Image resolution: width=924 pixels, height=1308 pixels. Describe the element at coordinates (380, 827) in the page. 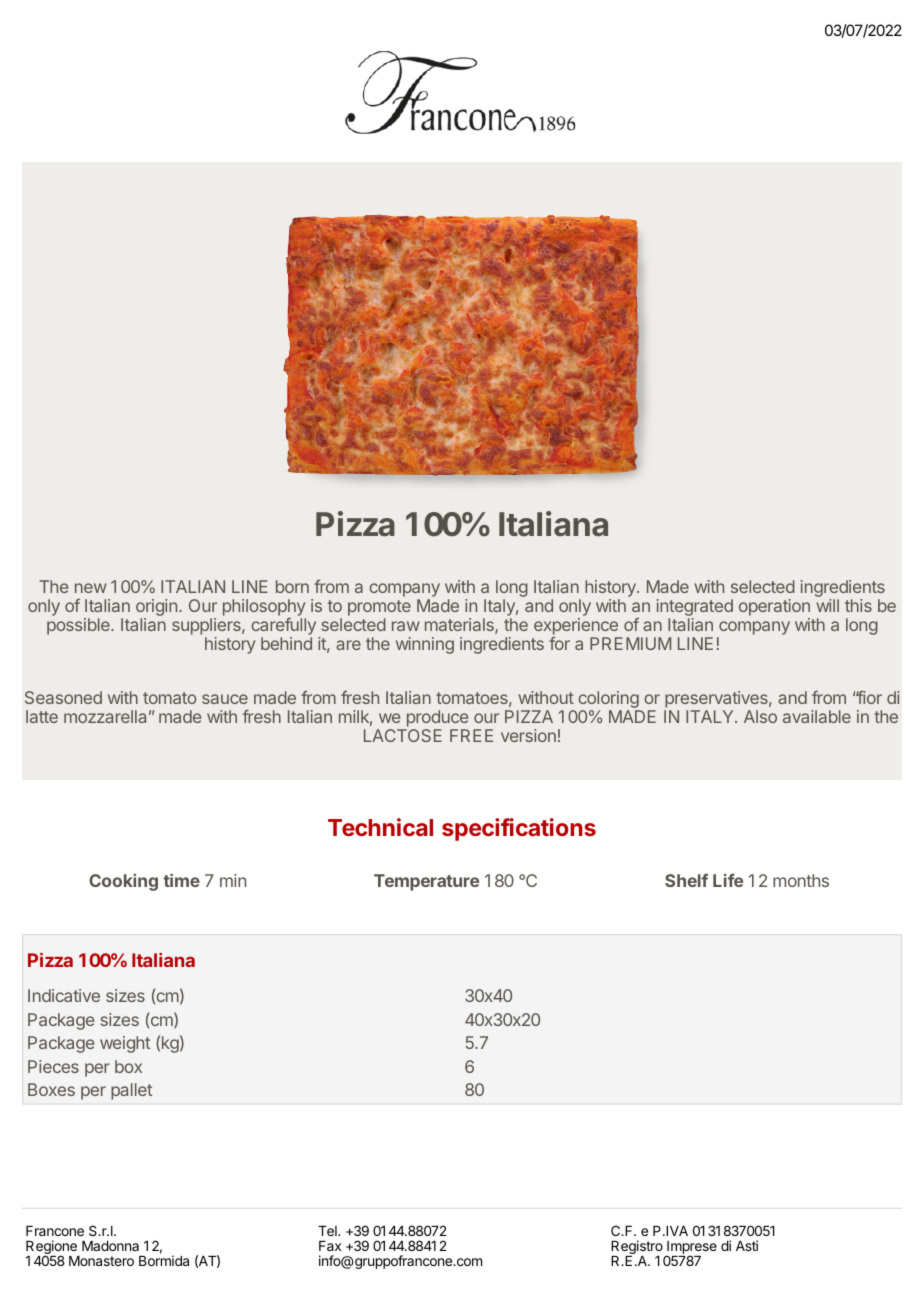

I see `Technical` at that location.
